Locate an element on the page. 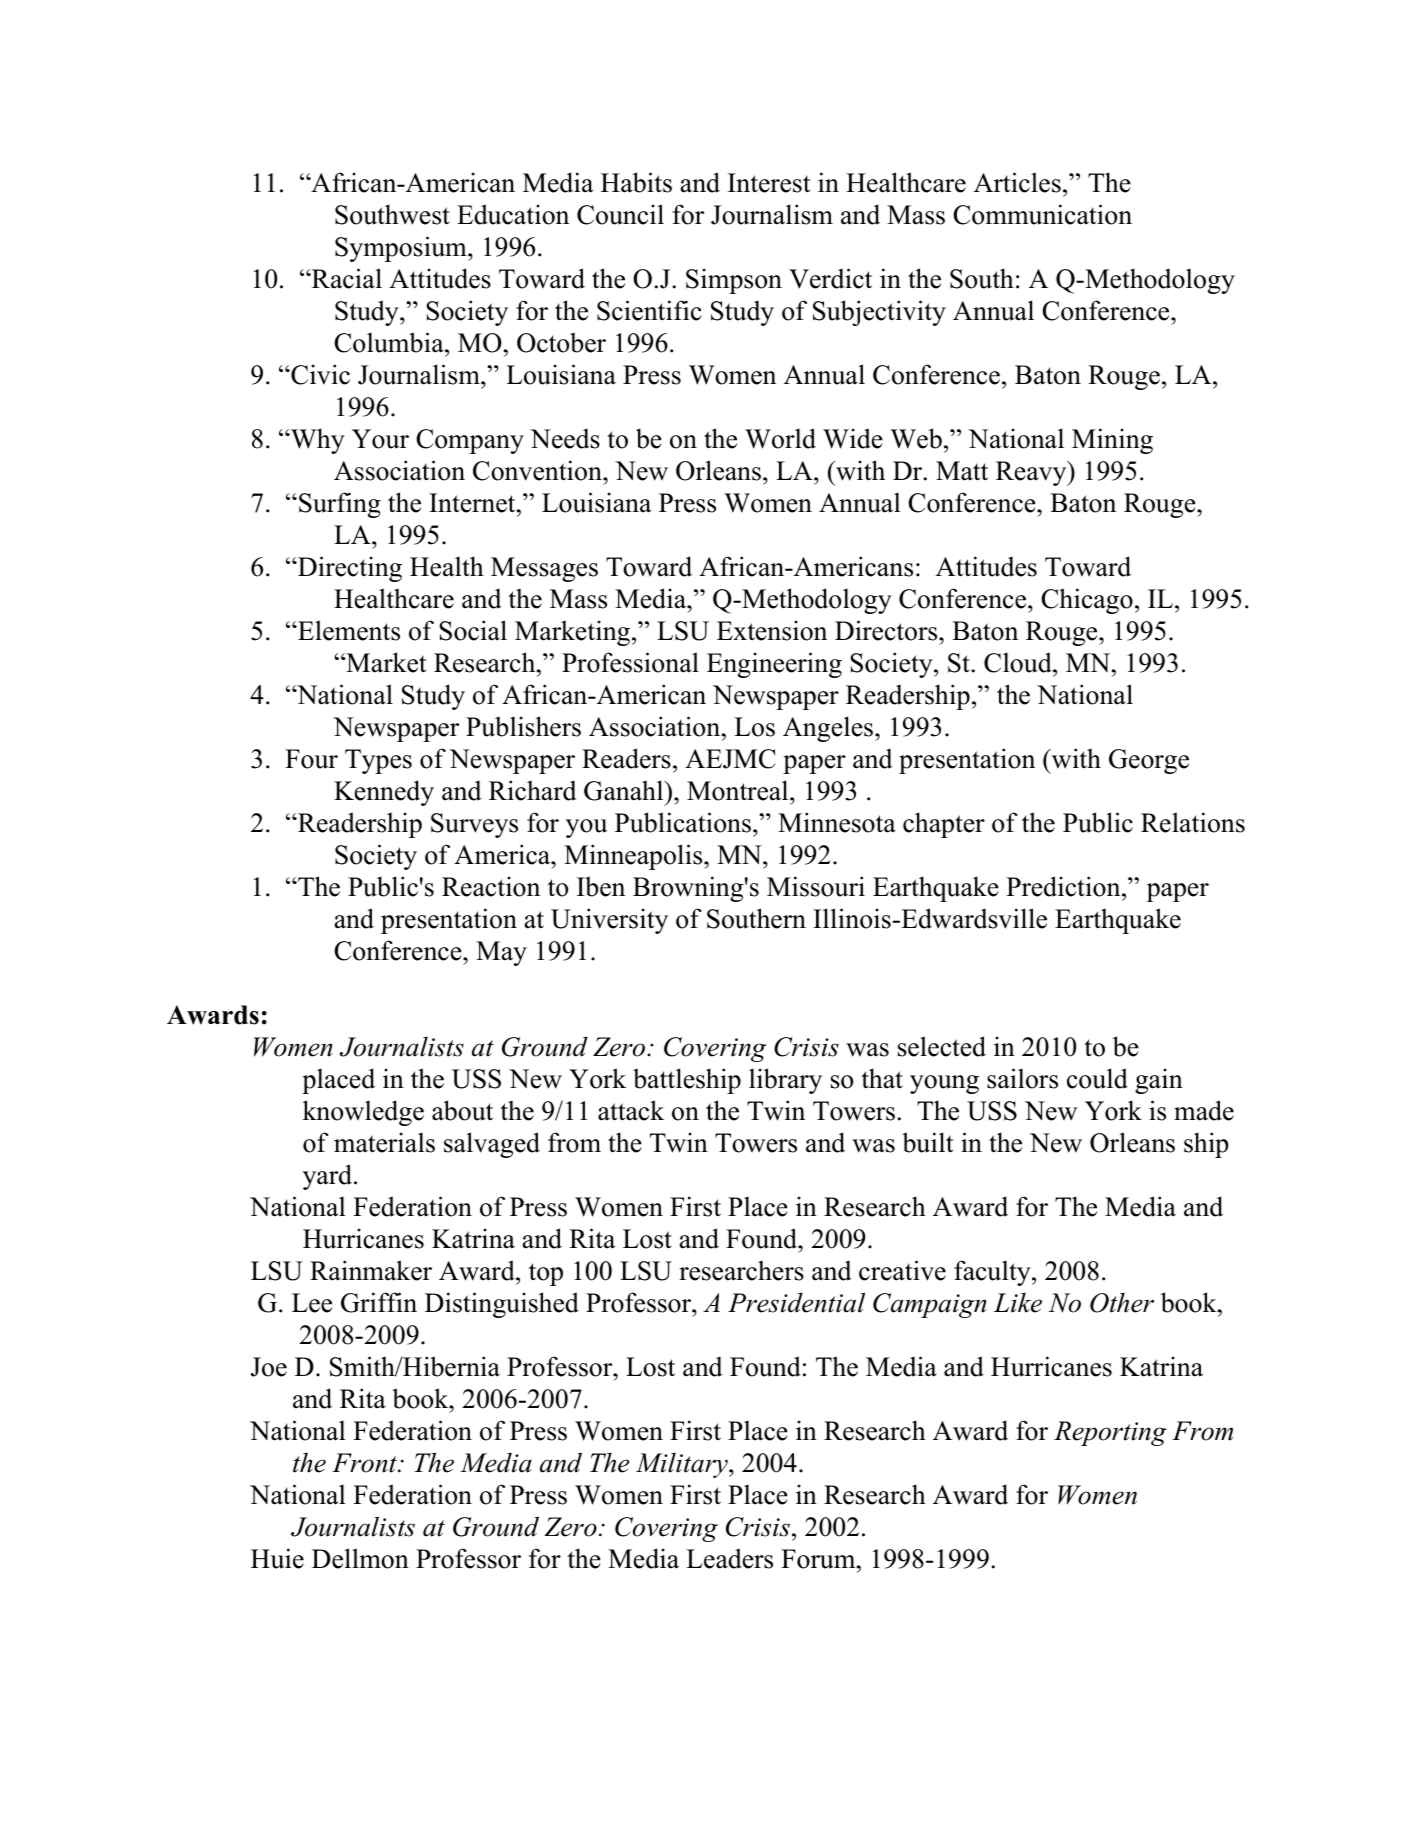 This page has height=1837, width=1419. Types is located at coordinates (378, 761).
